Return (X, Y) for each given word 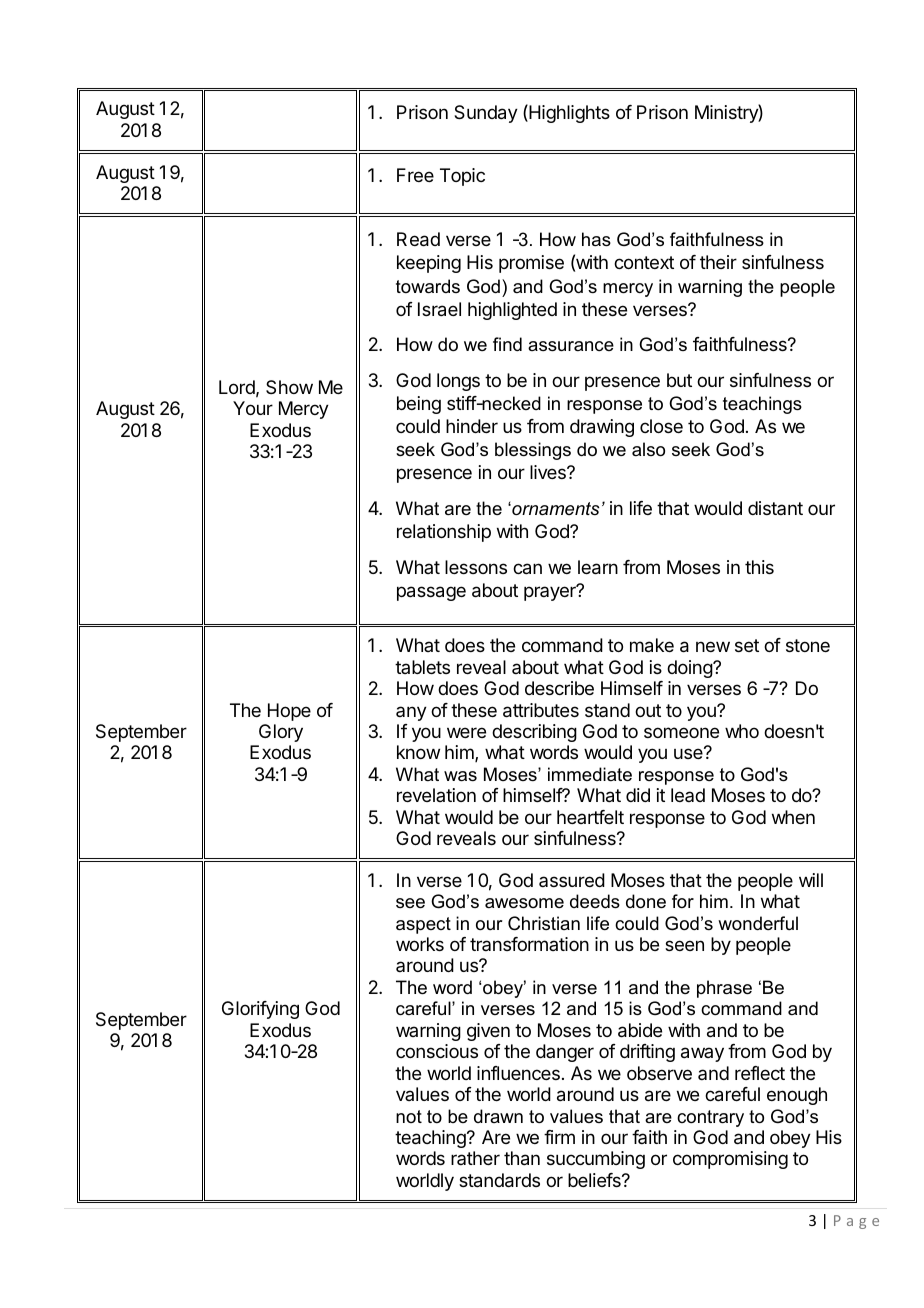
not (409, 1116)
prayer (551, 593)
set (747, 645)
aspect (423, 925)
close (661, 426)
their (718, 262)
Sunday (486, 114)
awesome (524, 903)
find (507, 344)
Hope (289, 712)
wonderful (758, 923)
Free (415, 175)
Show (289, 387)
